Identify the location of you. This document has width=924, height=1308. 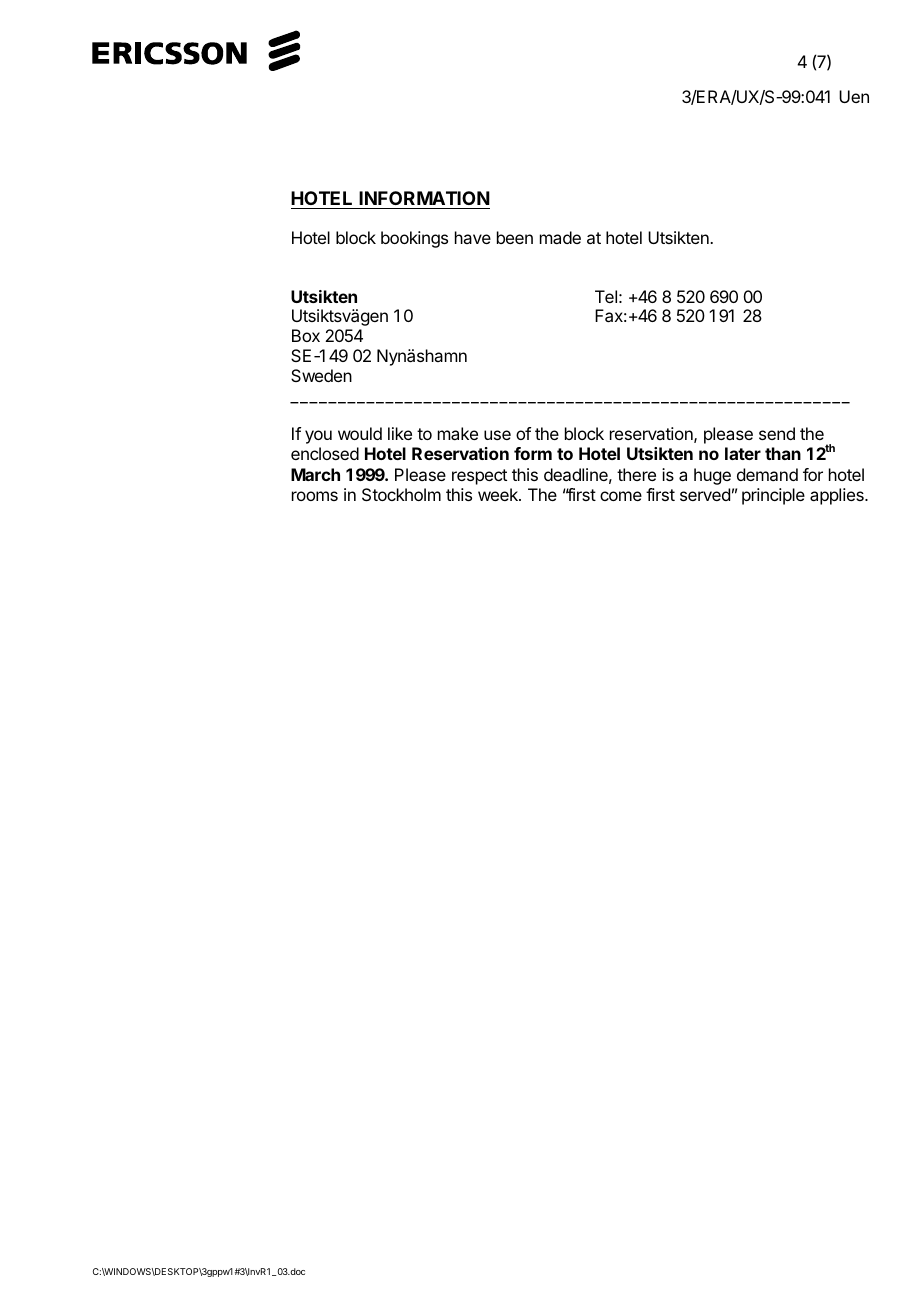
(318, 437).
